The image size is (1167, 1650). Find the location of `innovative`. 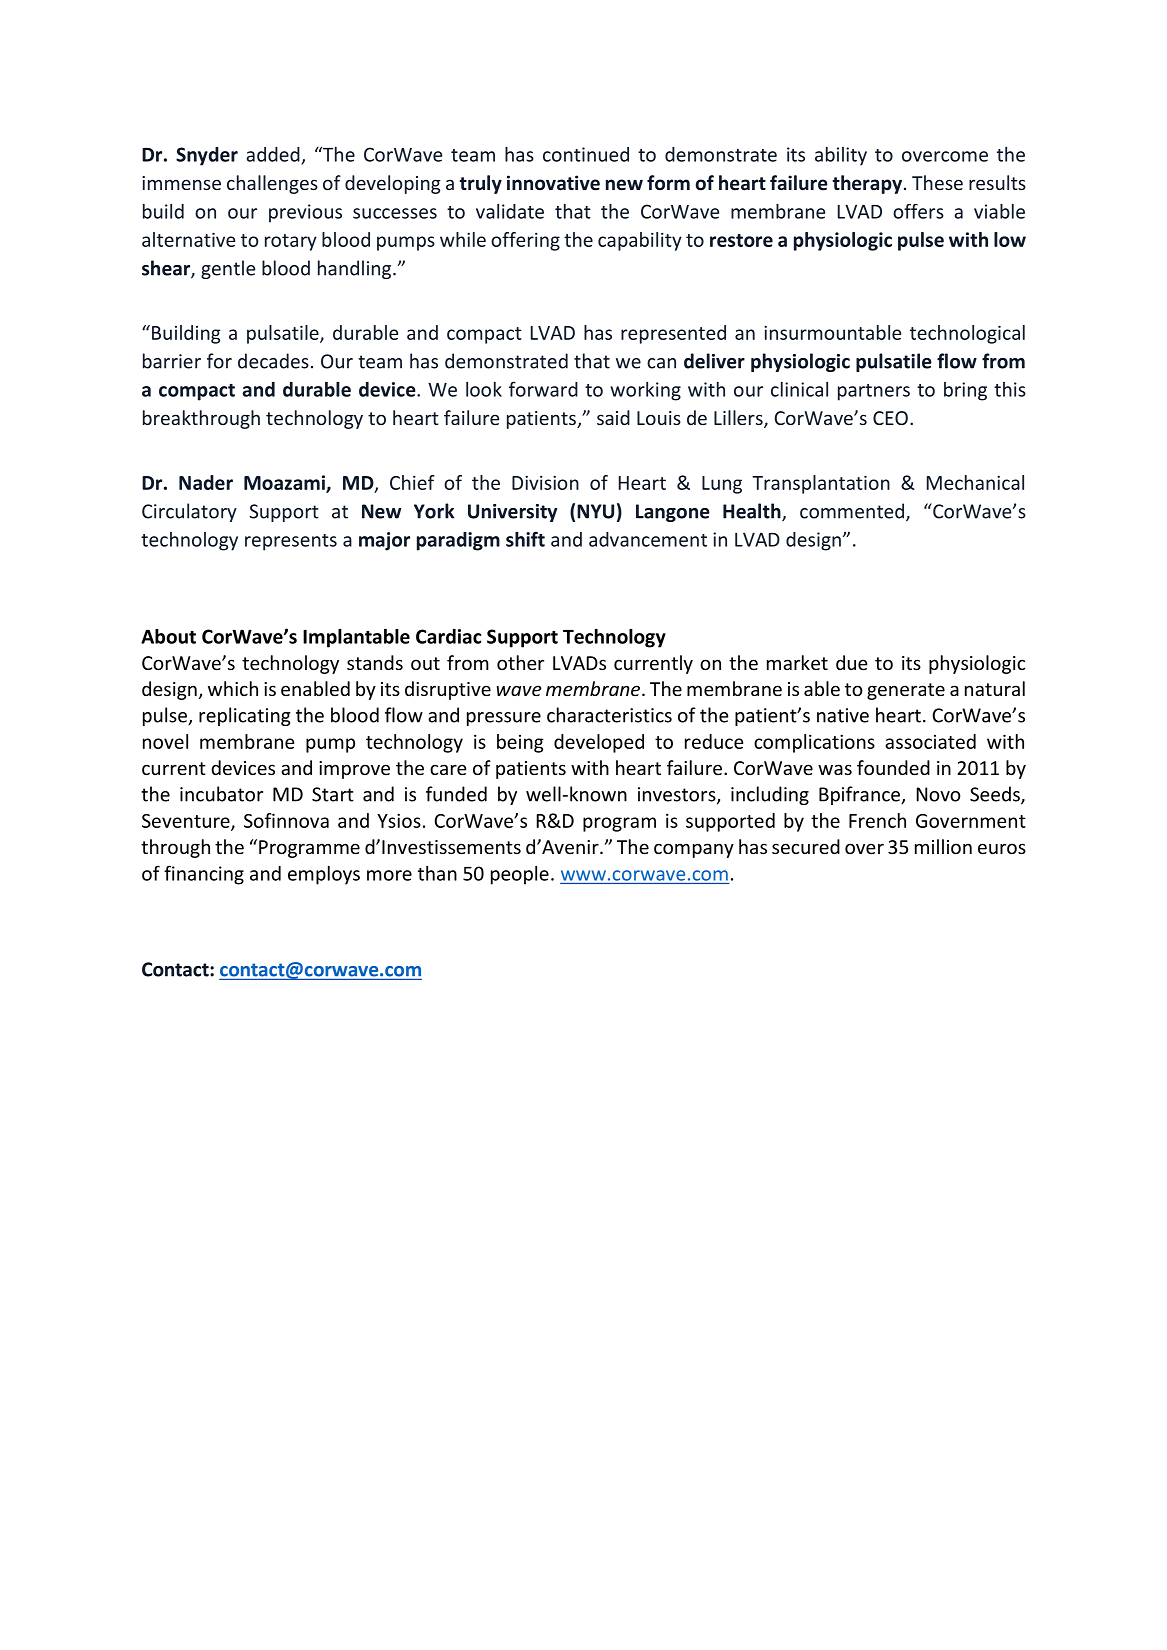

innovative is located at coordinates (553, 183).
